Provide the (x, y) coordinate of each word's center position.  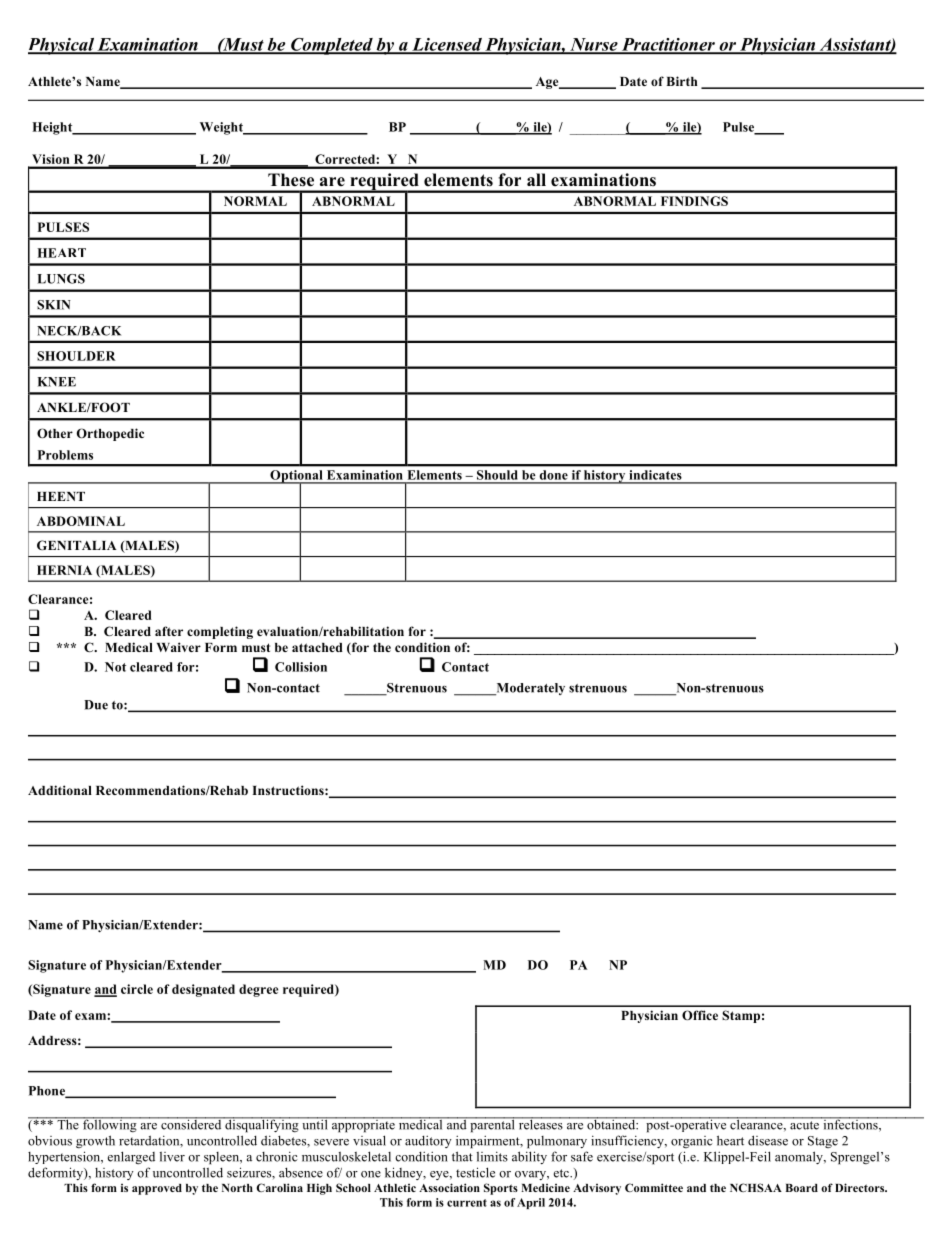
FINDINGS (694, 201)
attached (317, 647)
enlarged (131, 1158)
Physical (62, 46)
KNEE (57, 382)
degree (258, 990)
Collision (301, 667)
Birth (681, 81)
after (169, 631)
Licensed (447, 45)
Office (700, 1015)
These (291, 180)
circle (137, 989)
